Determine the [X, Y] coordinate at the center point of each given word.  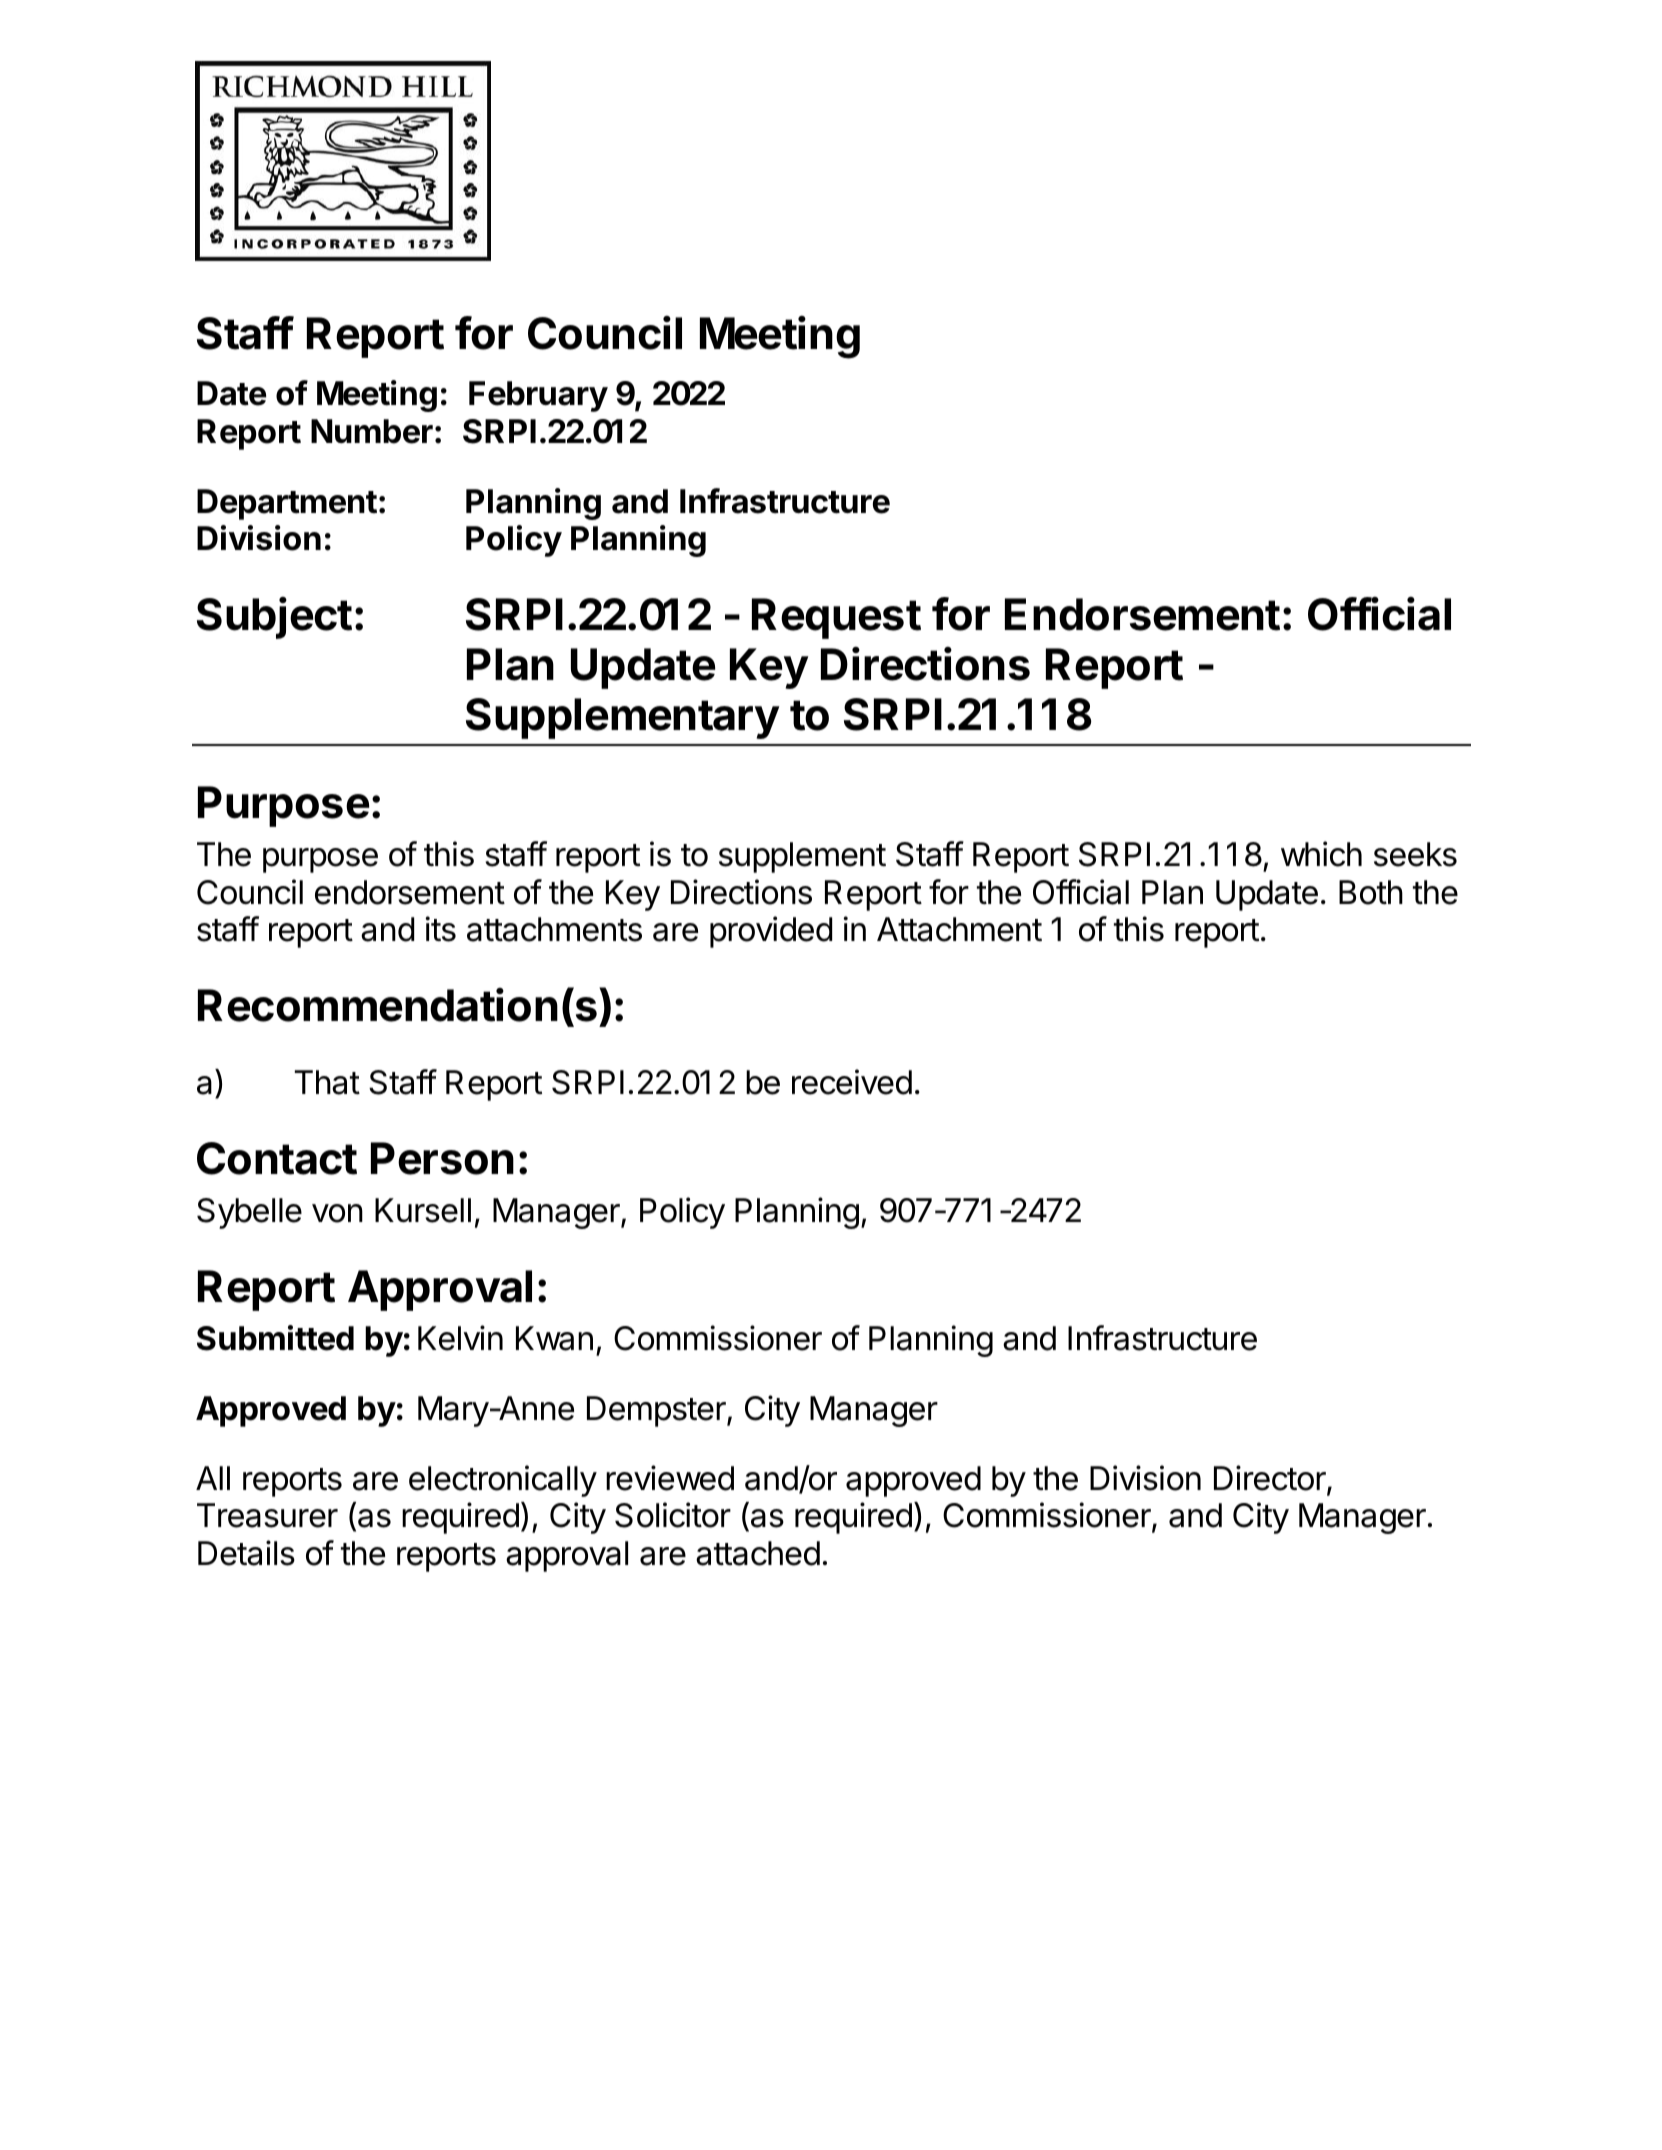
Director [1271, 1479]
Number [372, 431]
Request [836, 618]
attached [758, 1553]
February [538, 396]
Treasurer [267, 1515]
